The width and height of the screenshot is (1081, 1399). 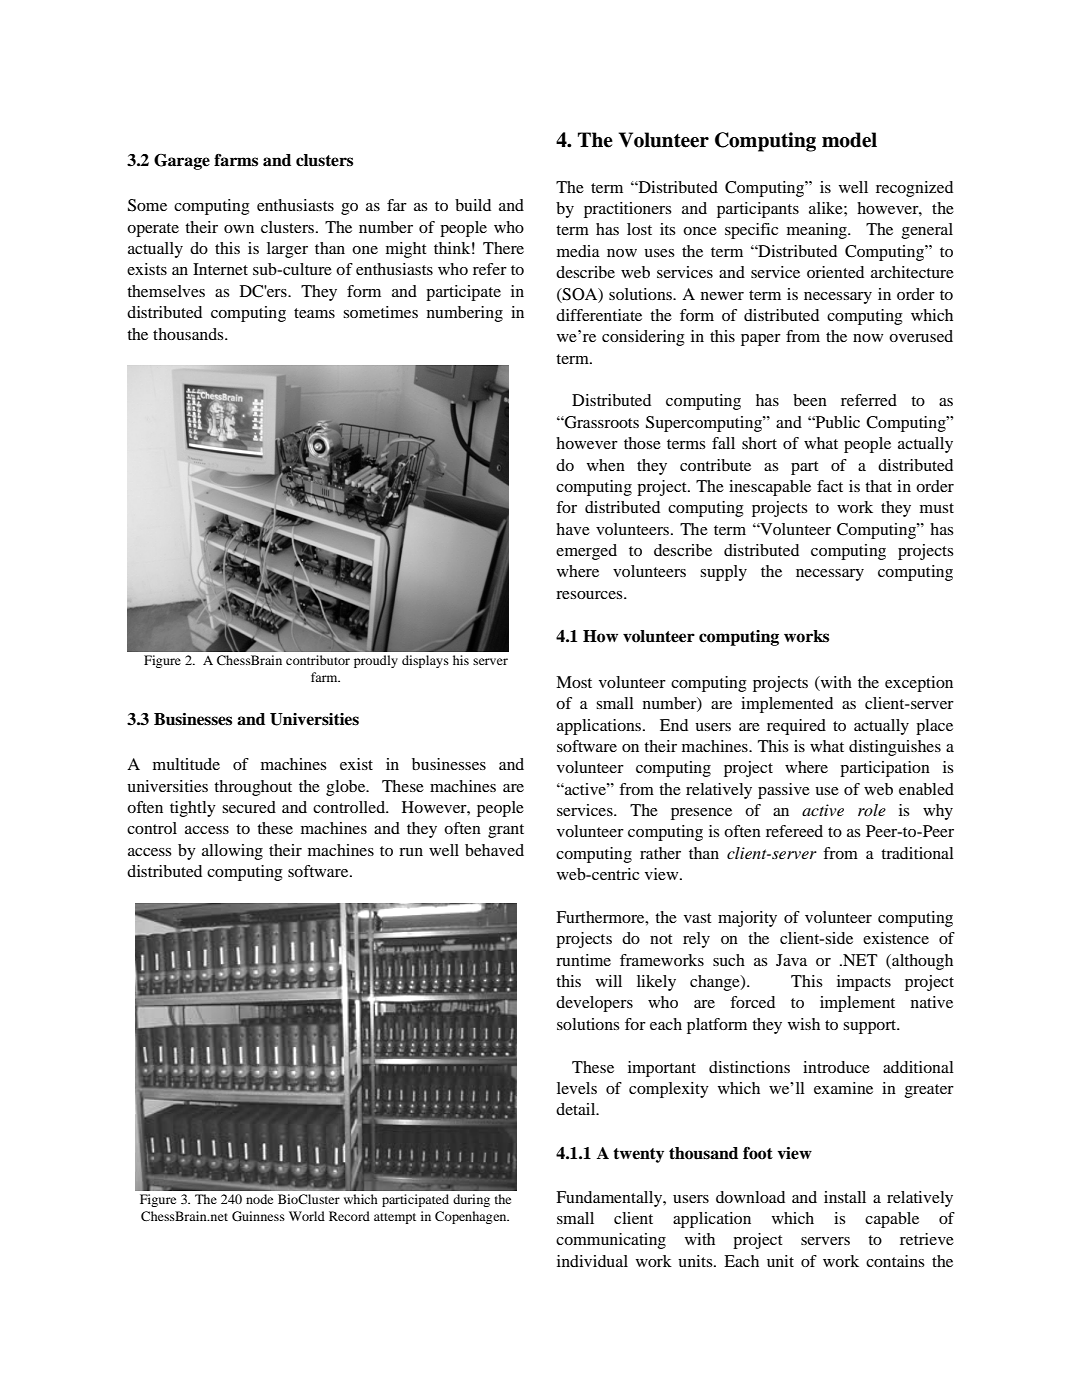 What do you see at coordinates (318, 660) in the screenshot?
I see `contributor` at bounding box center [318, 660].
